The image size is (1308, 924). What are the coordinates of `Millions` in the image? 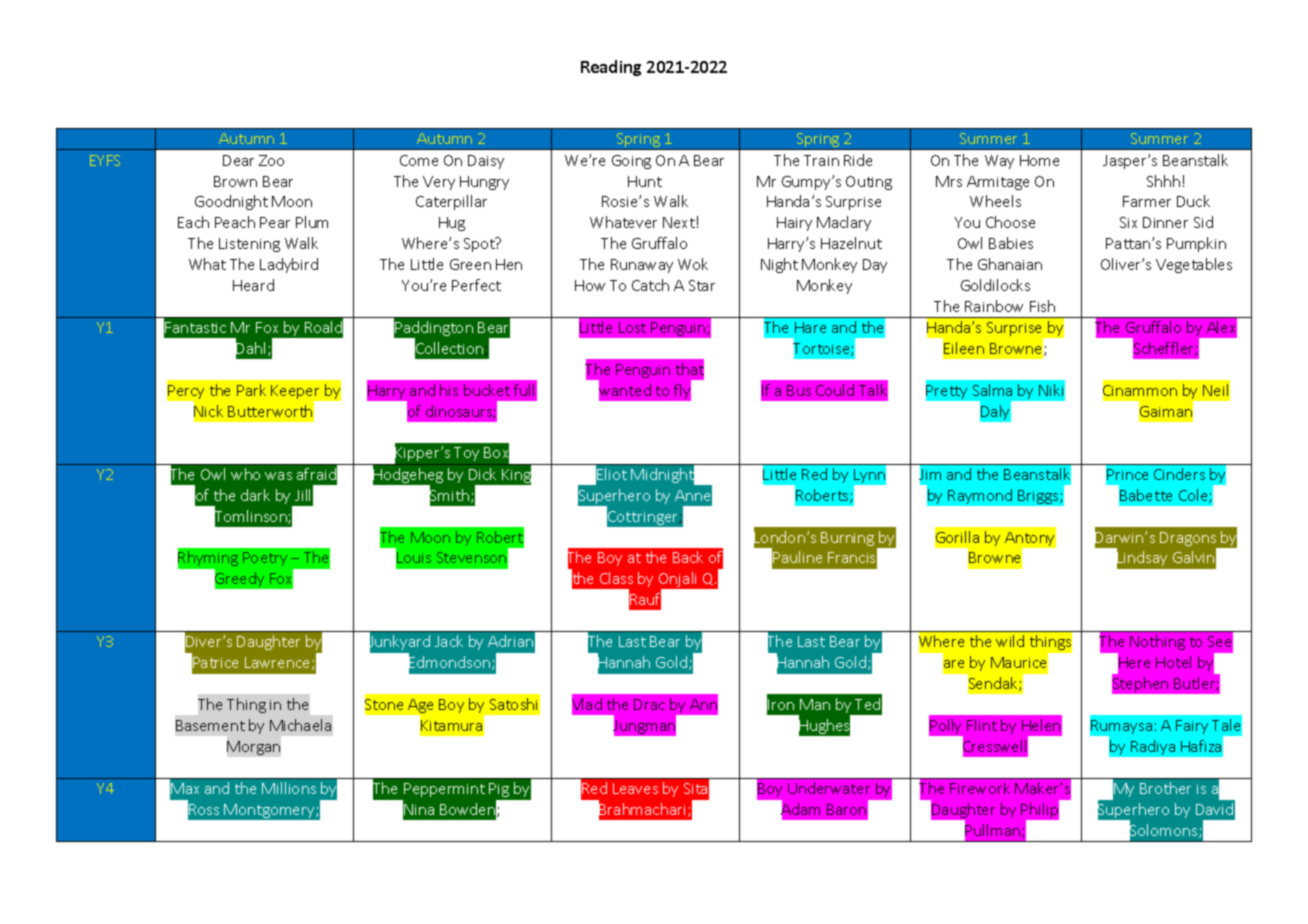 It's located at (289, 788).
